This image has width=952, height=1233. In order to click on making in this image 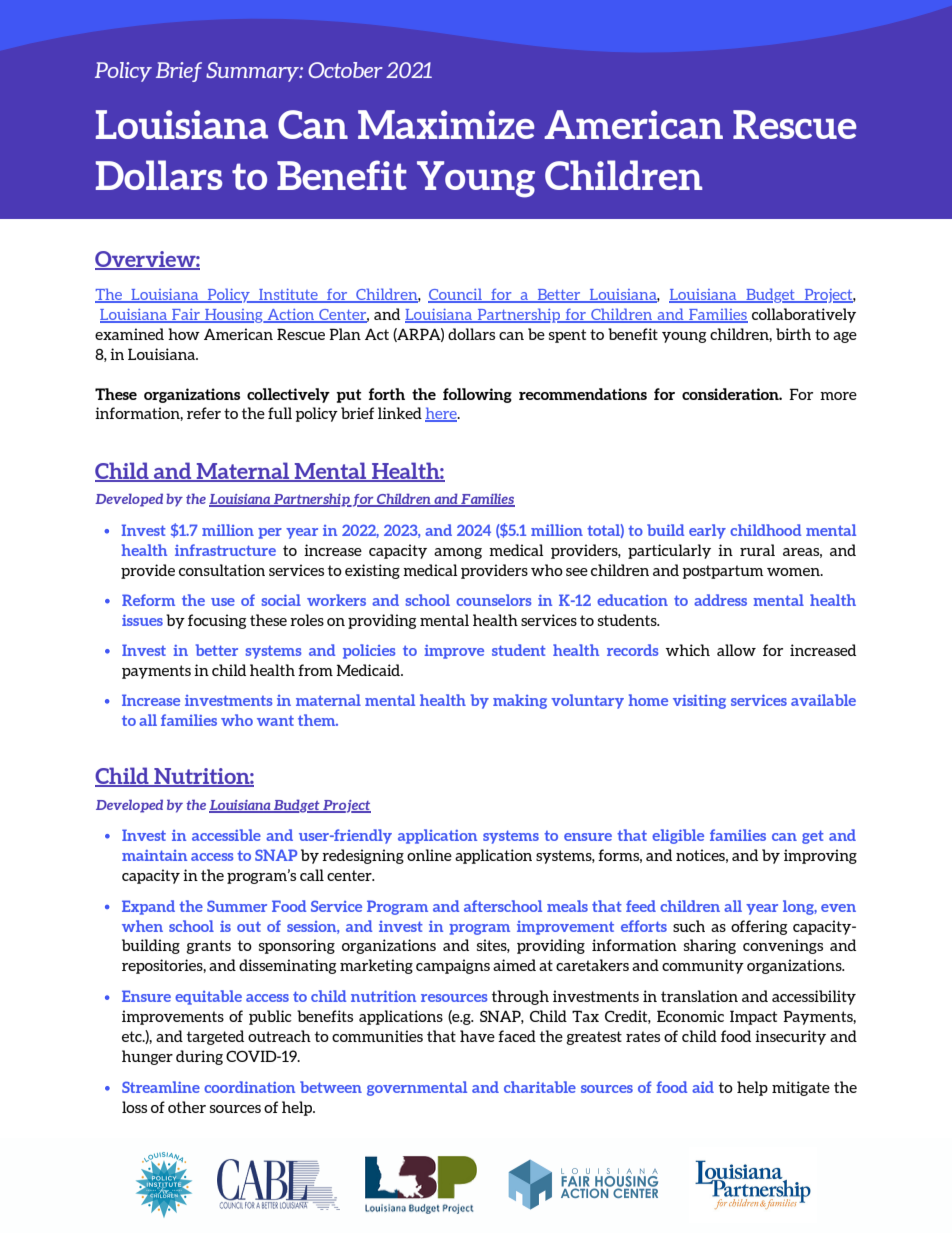, I will do `click(520, 701)`.
